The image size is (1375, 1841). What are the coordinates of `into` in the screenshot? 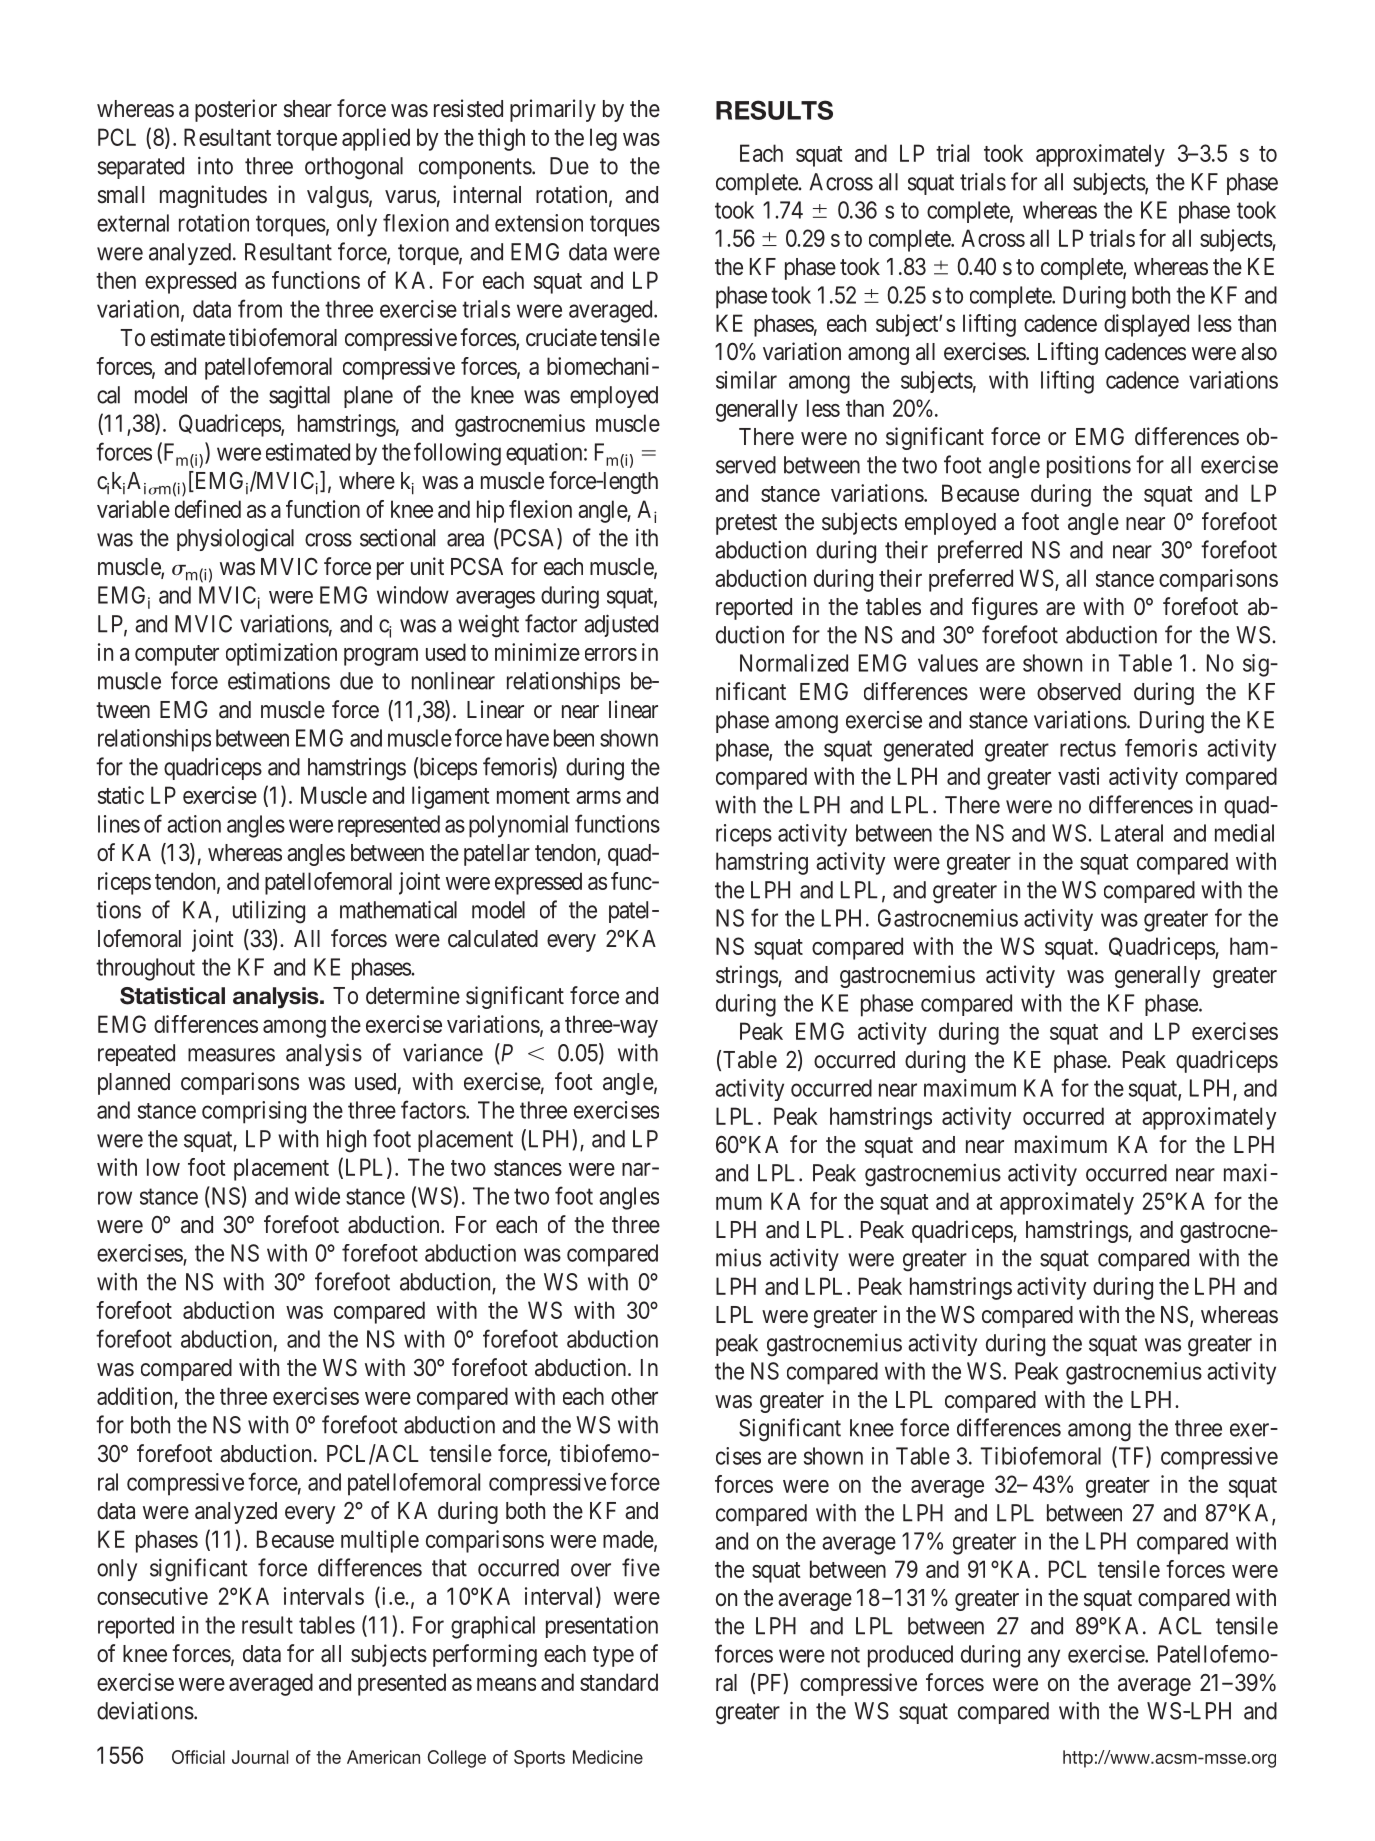 It's located at (215, 166).
